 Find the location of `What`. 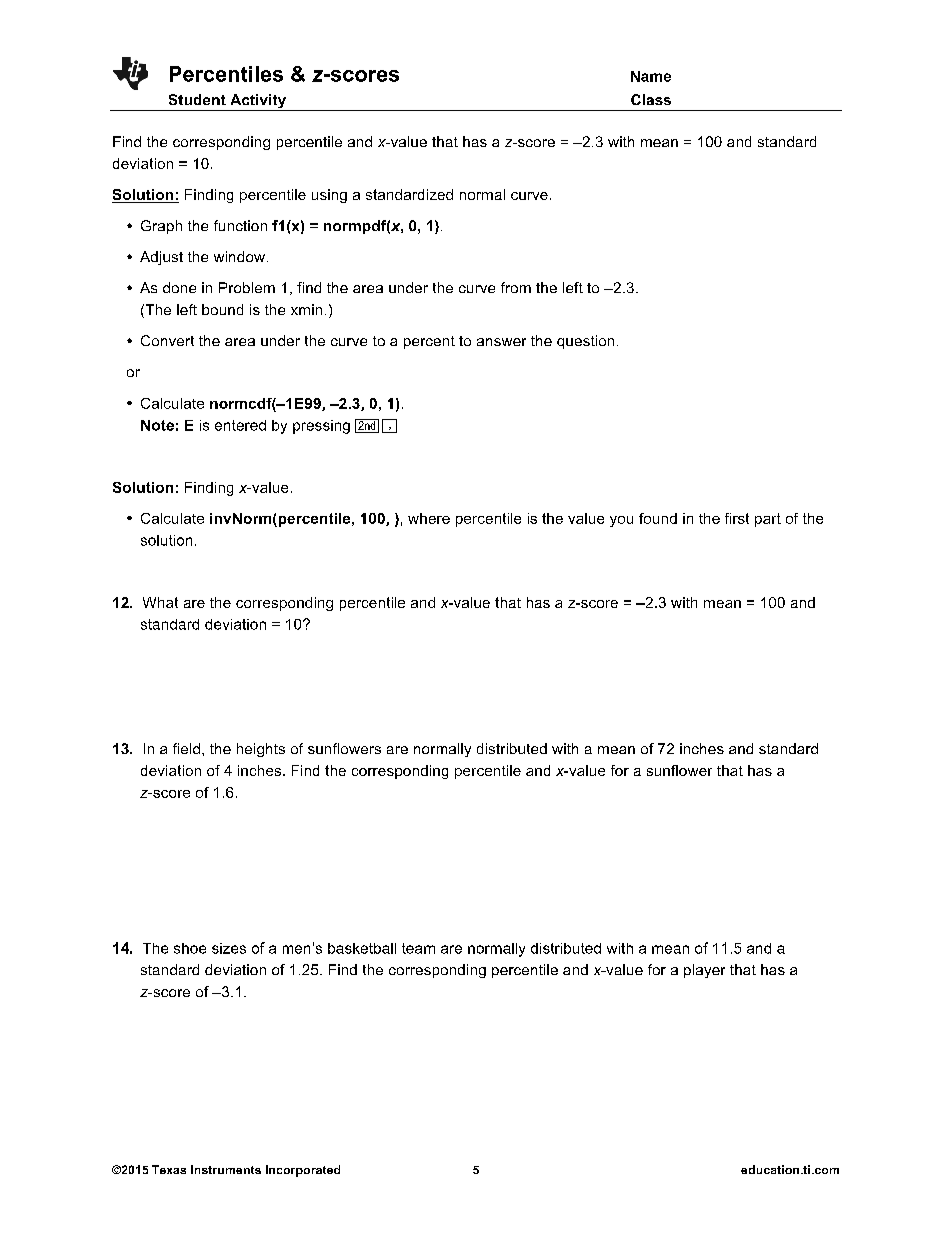

What is located at coordinates (160, 602).
